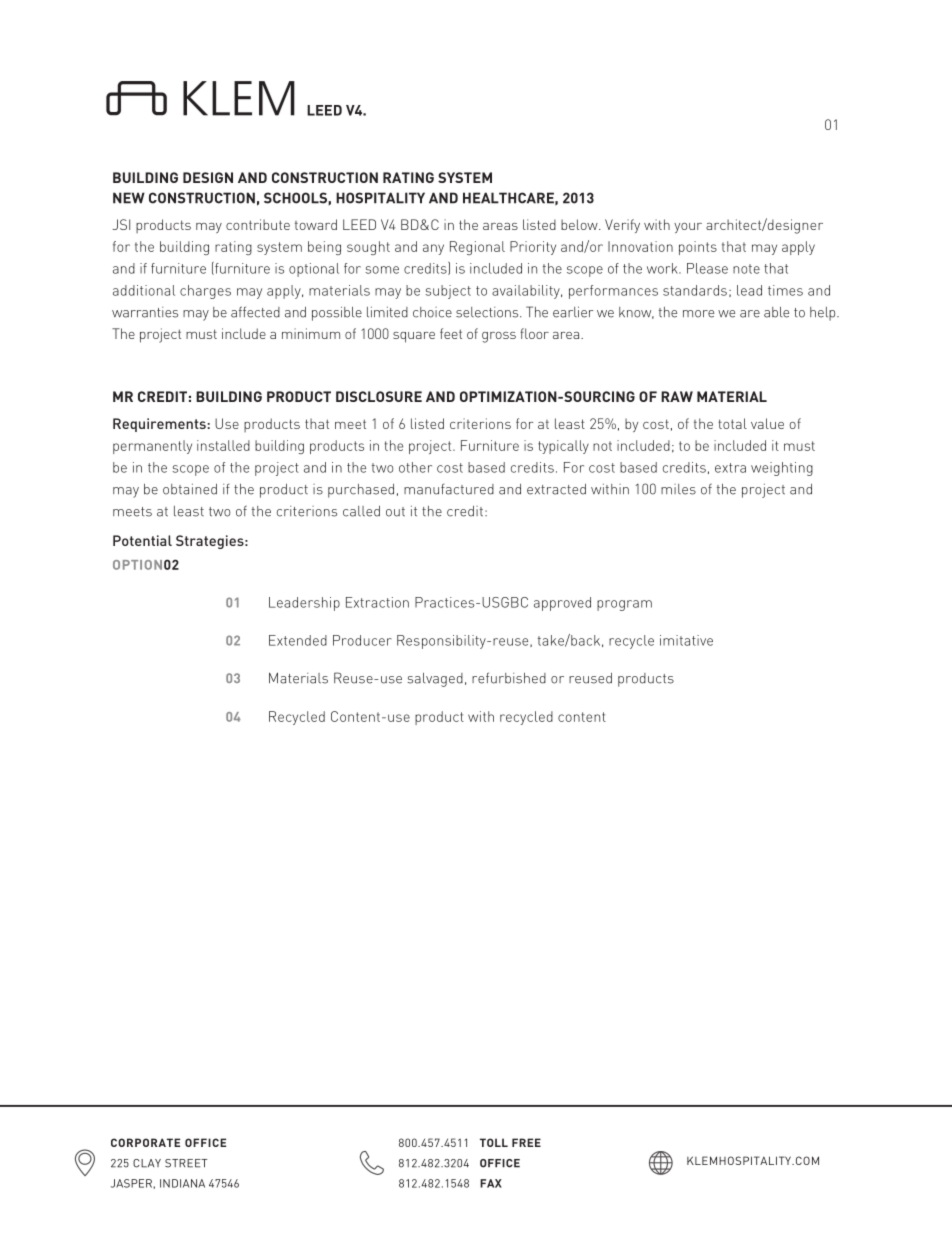 The image size is (952, 1233). I want to click on installed, so click(223, 445).
